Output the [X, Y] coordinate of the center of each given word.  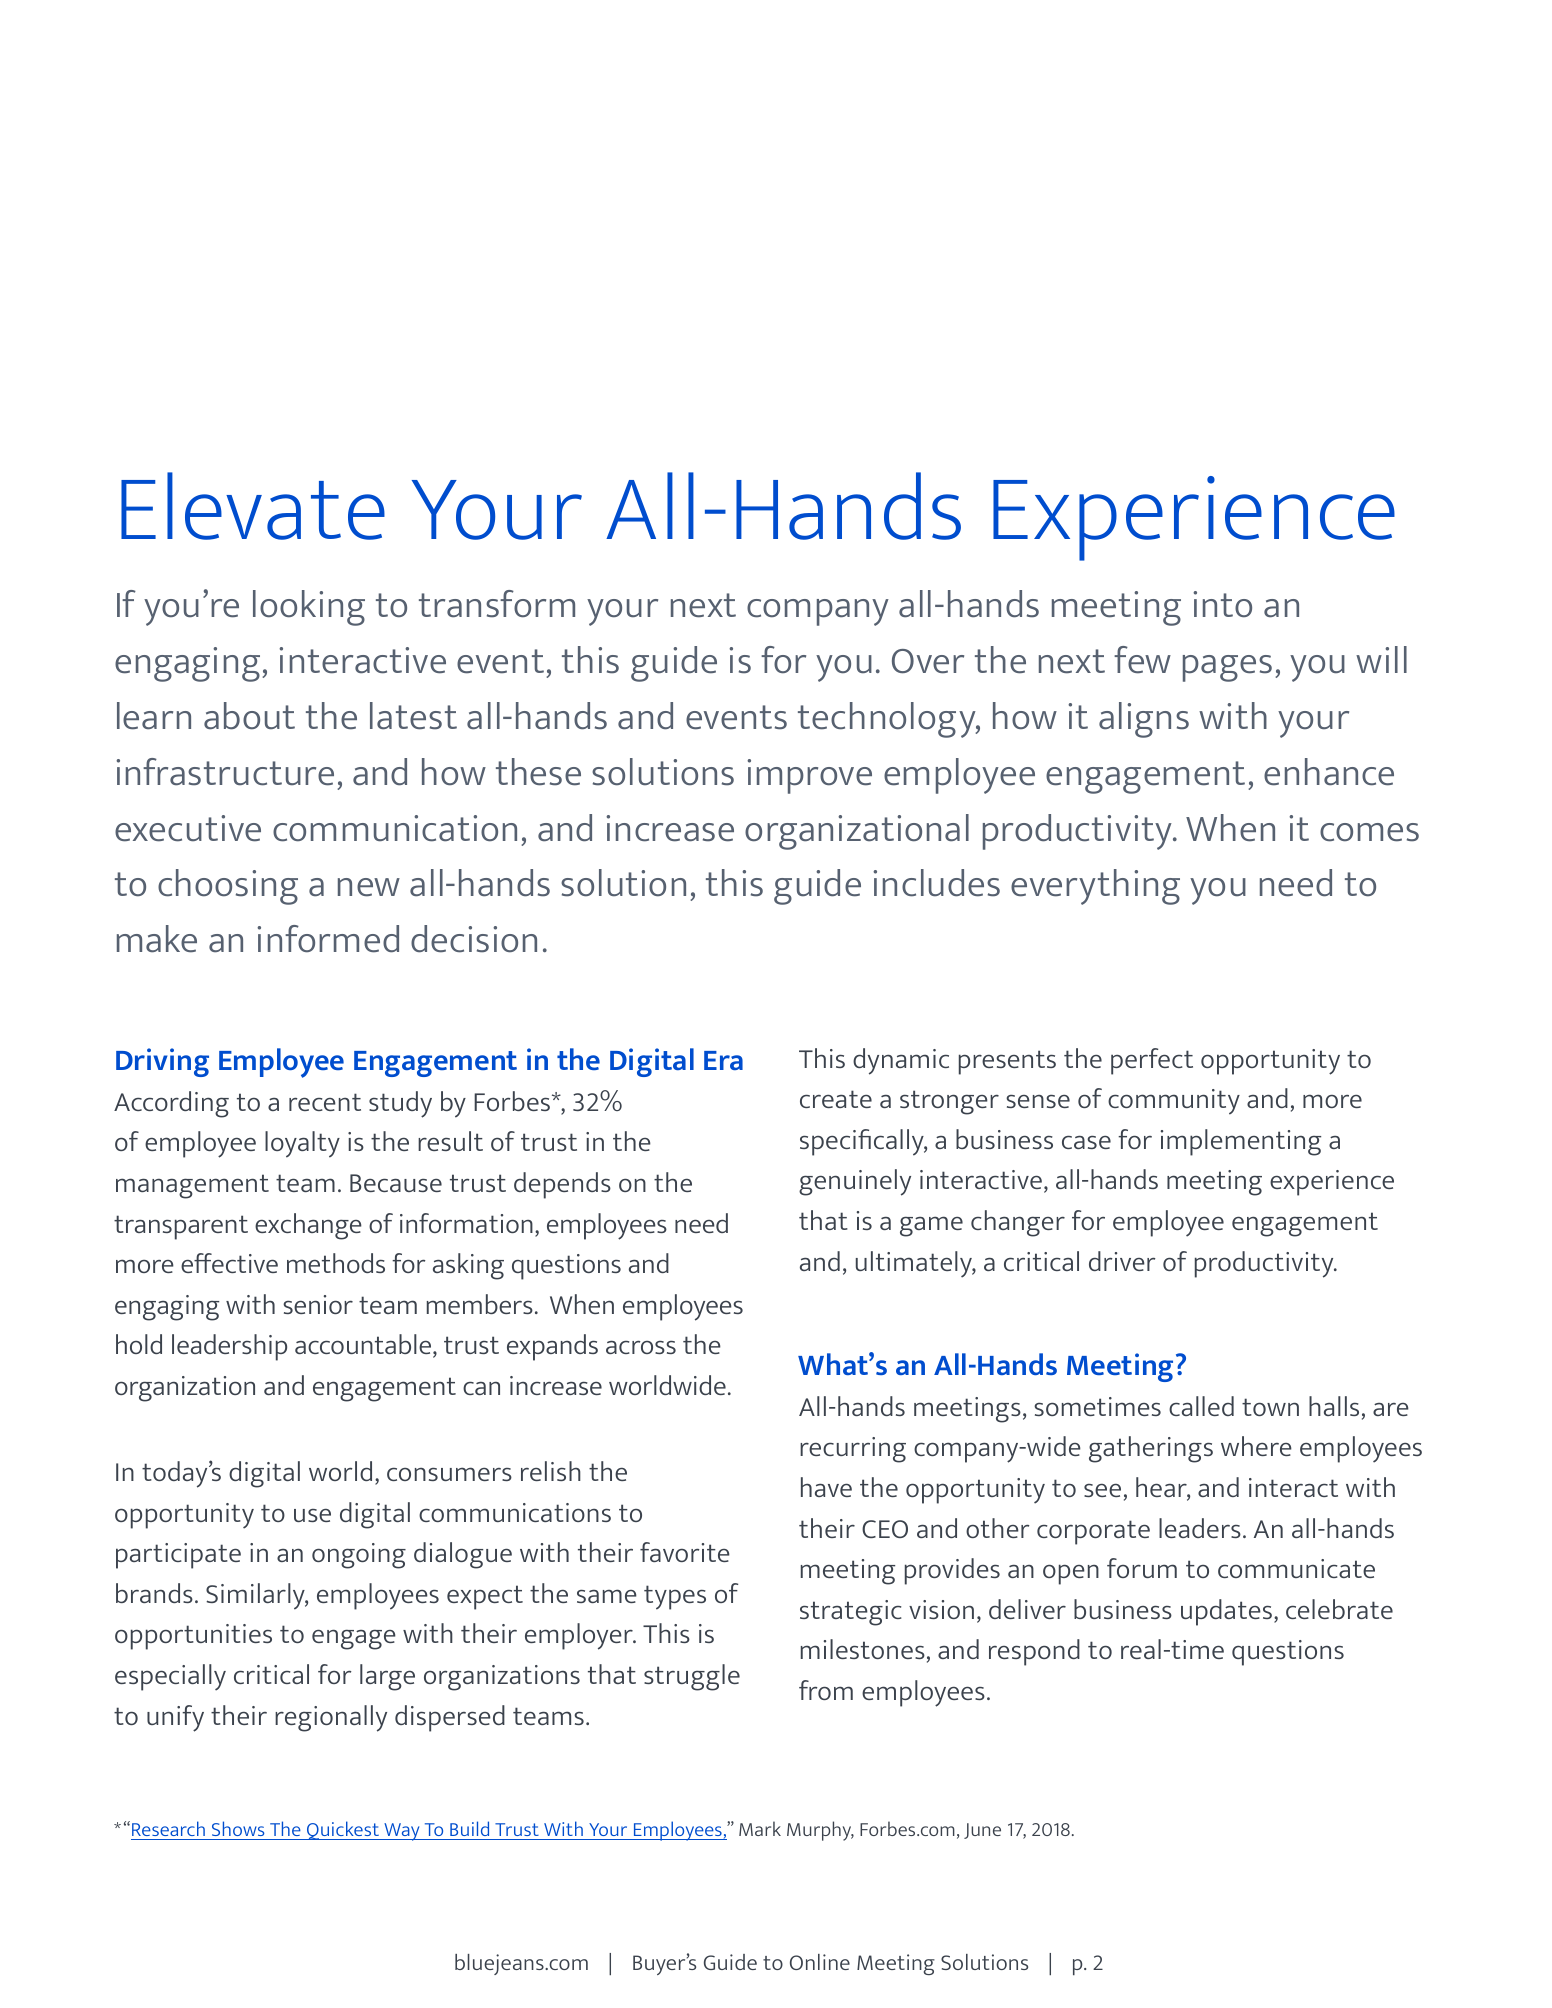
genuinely [855, 1182]
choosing [228, 887]
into [1222, 604]
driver [1122, 1261]
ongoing [359, 1556]
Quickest [343, 1830]
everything [1095, 887]
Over [928, 661]
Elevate [253, 506]
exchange [308, 1226]
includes [936, 883]
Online [820, 1962]
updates [1226, 1612]
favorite [685, 1552]
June [982, 1831]
